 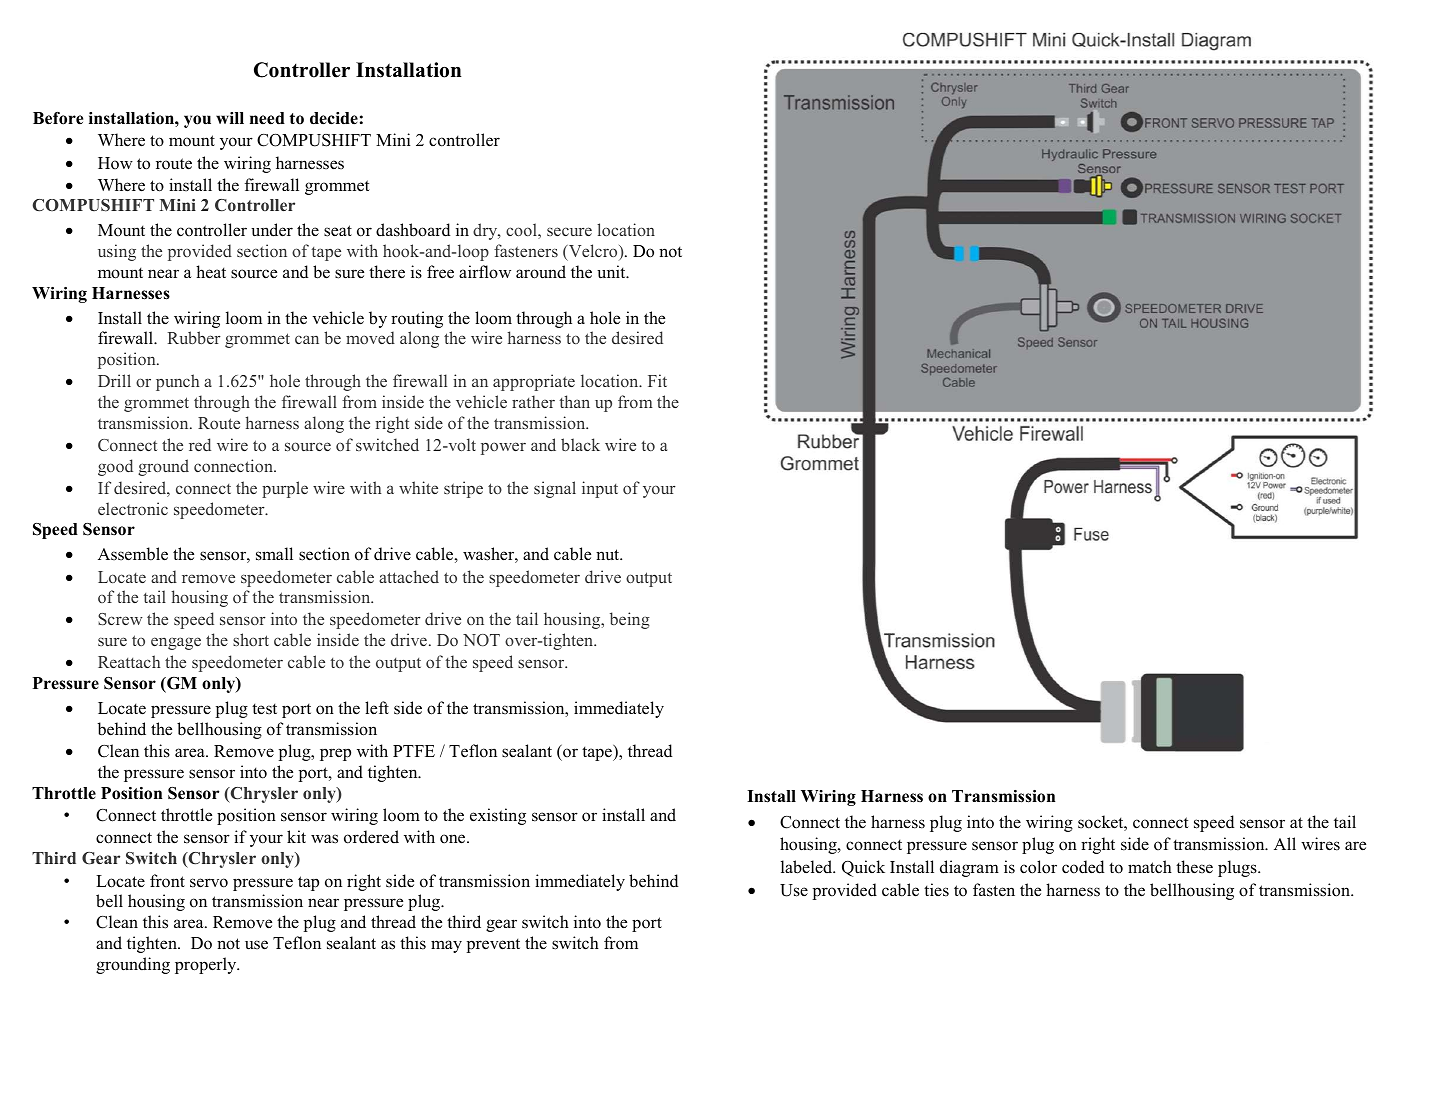 What do you see at coordinates (207, 965) in the screenshot?
I see `properly` at bounding box center [207, 965].
